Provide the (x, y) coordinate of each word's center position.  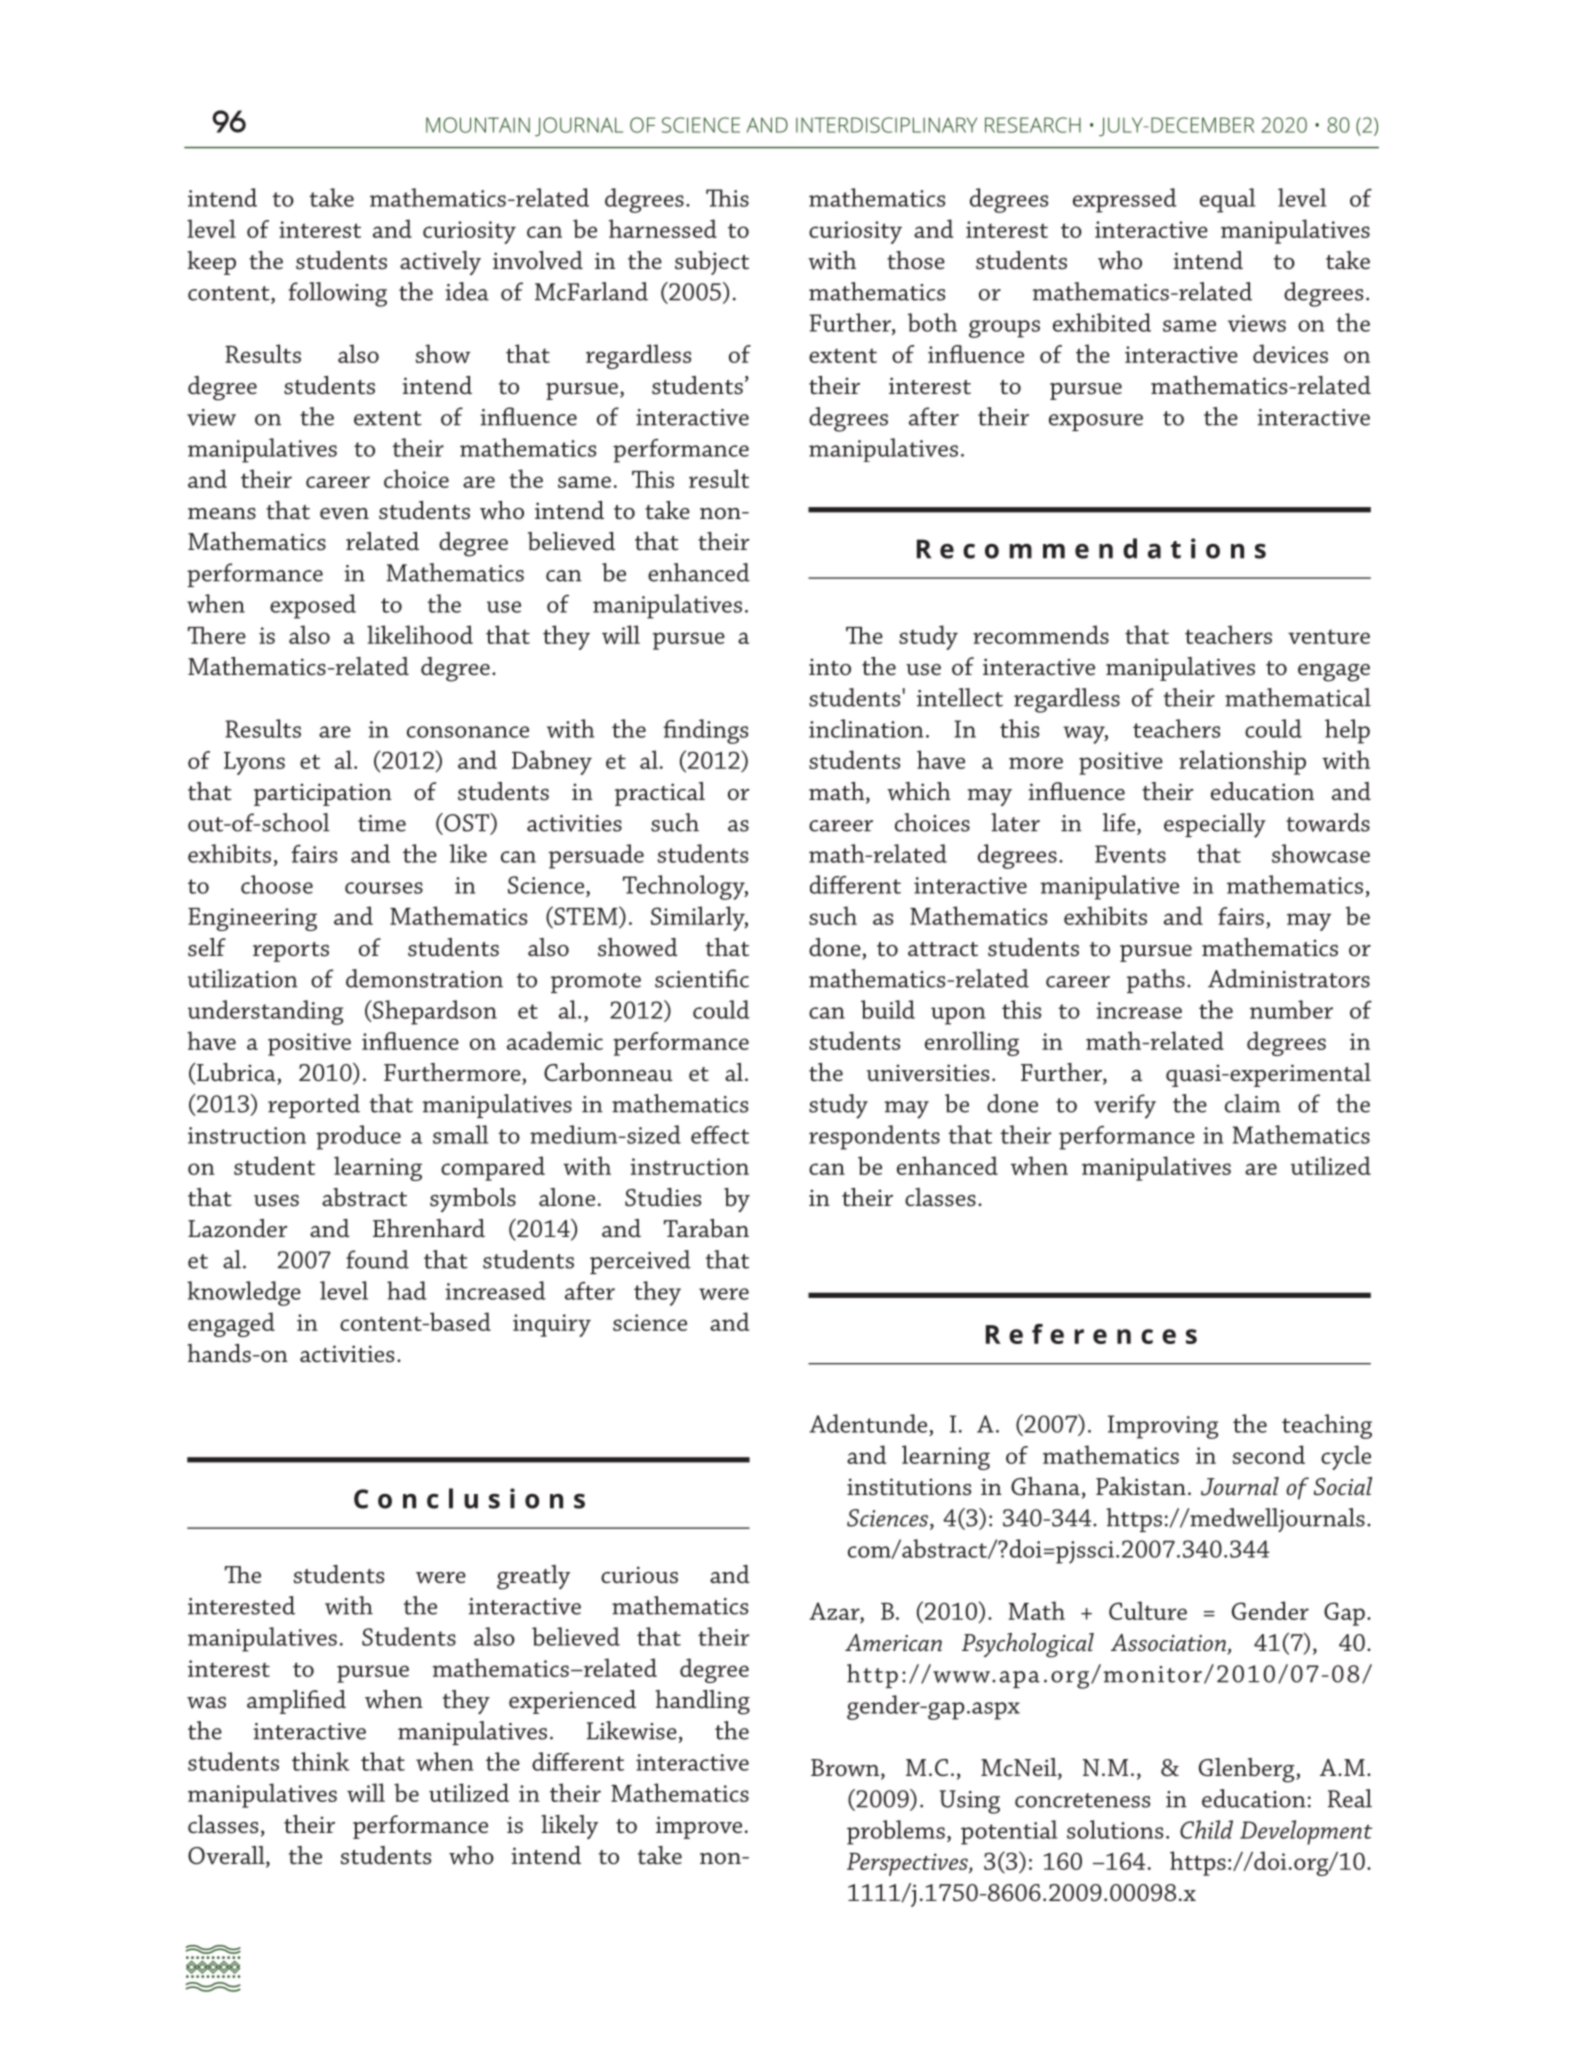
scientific (702, 978)
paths (1156, 981)
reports (291, 952)
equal (1227, 200)
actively (440, 263)
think (320, 1761)
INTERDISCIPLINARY (886, 125)
